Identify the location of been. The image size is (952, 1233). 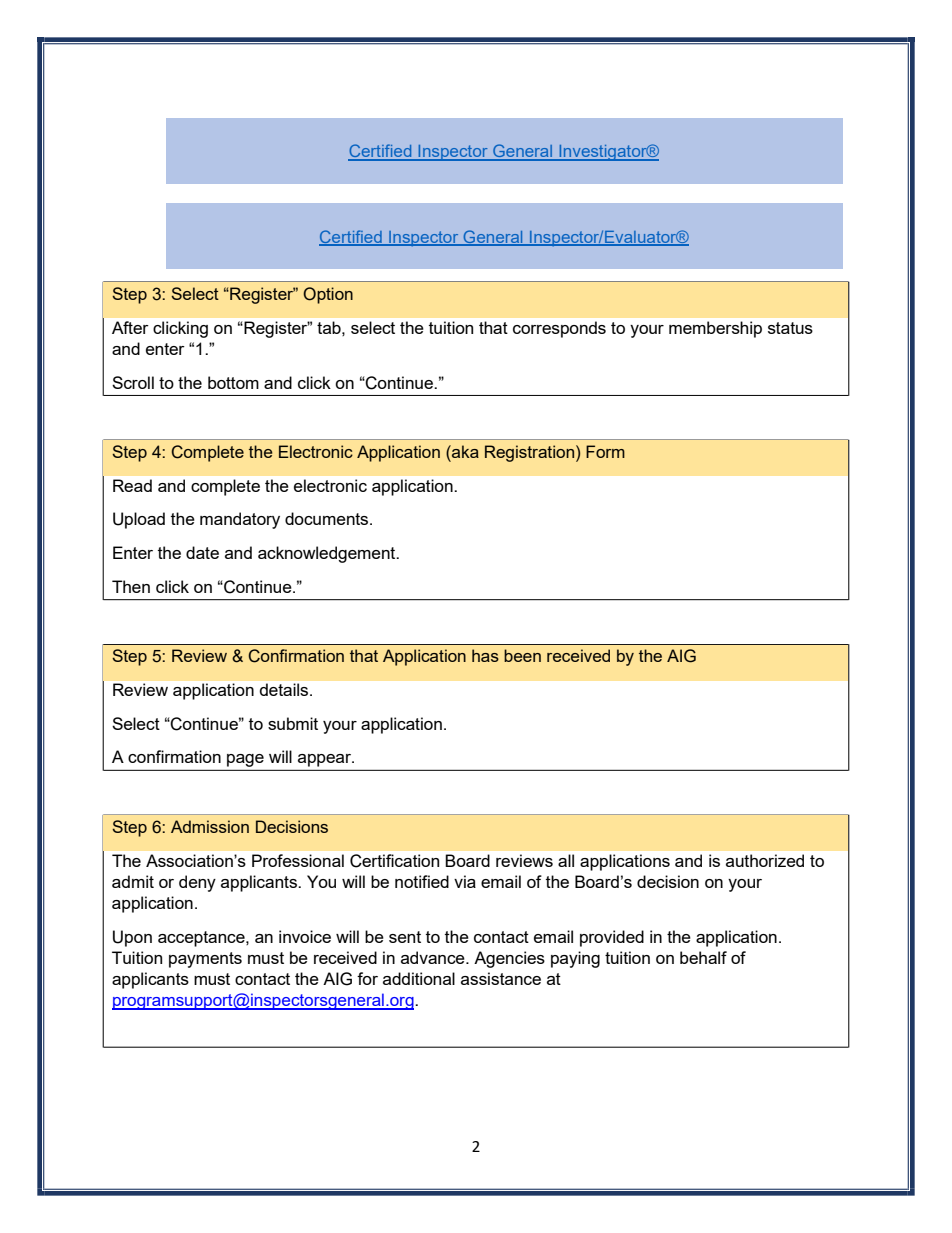
(522, 655).
